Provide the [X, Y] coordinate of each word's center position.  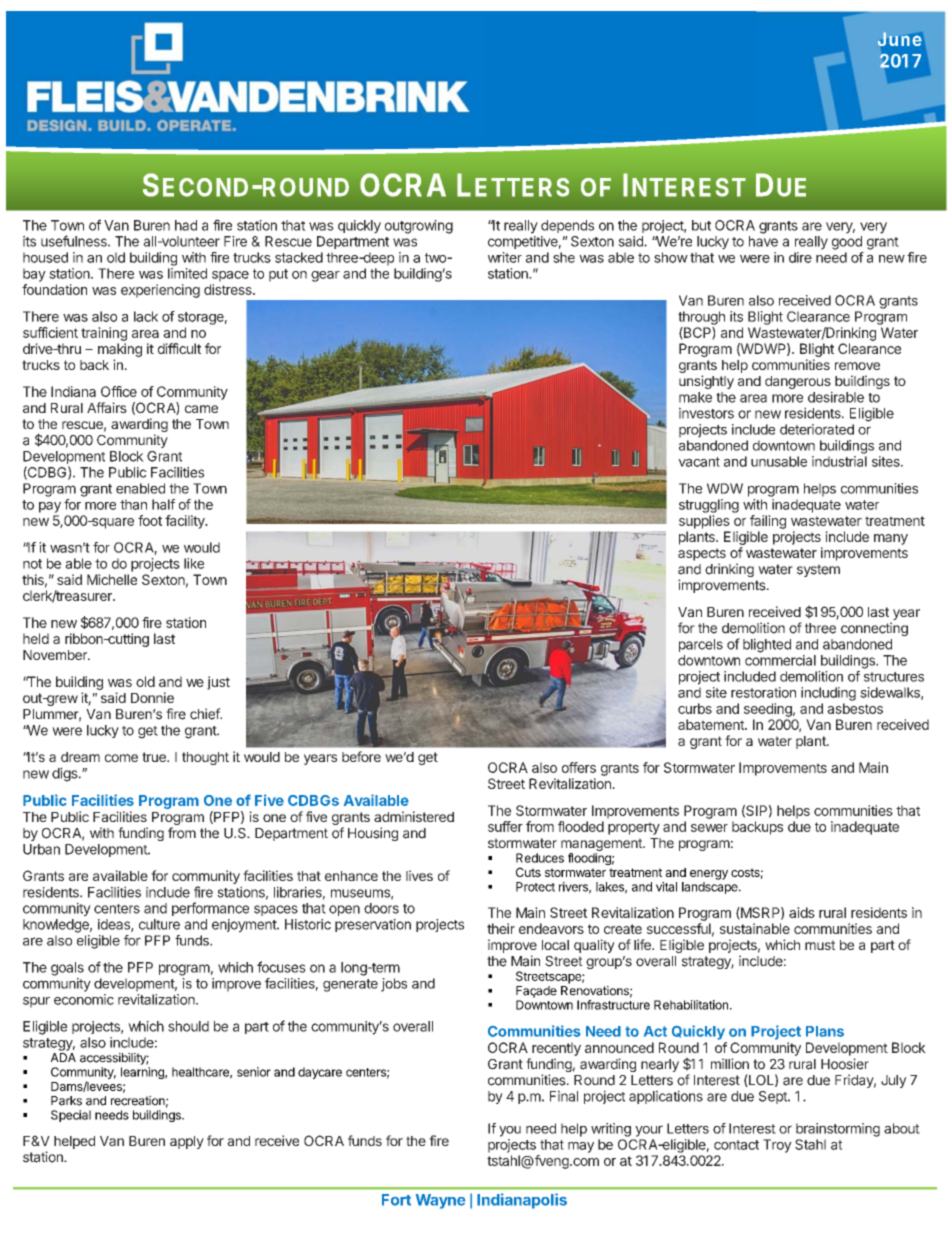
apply [187, 1142]
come [121, 758]
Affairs [107, 407]
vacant [699, 462]
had [186, 225]
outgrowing [419, 227]
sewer [709, 828]
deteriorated [817, 429]
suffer [505, 826]
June [900, 40]
